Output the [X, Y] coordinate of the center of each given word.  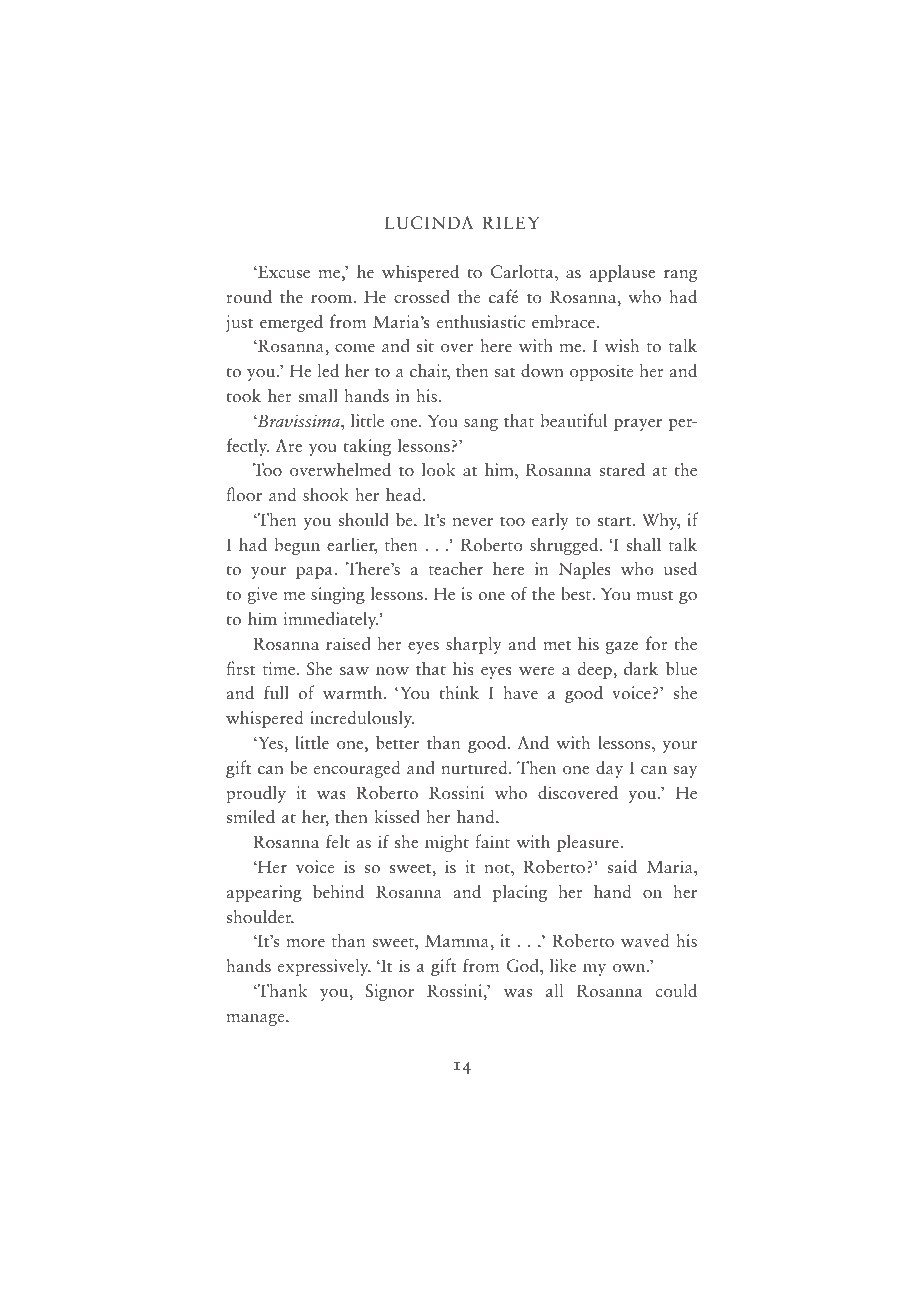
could [676, 990]
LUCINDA [429, 223]
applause [622, 273]
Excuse [283, 271]
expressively [324, 967]
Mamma [458, 940]
